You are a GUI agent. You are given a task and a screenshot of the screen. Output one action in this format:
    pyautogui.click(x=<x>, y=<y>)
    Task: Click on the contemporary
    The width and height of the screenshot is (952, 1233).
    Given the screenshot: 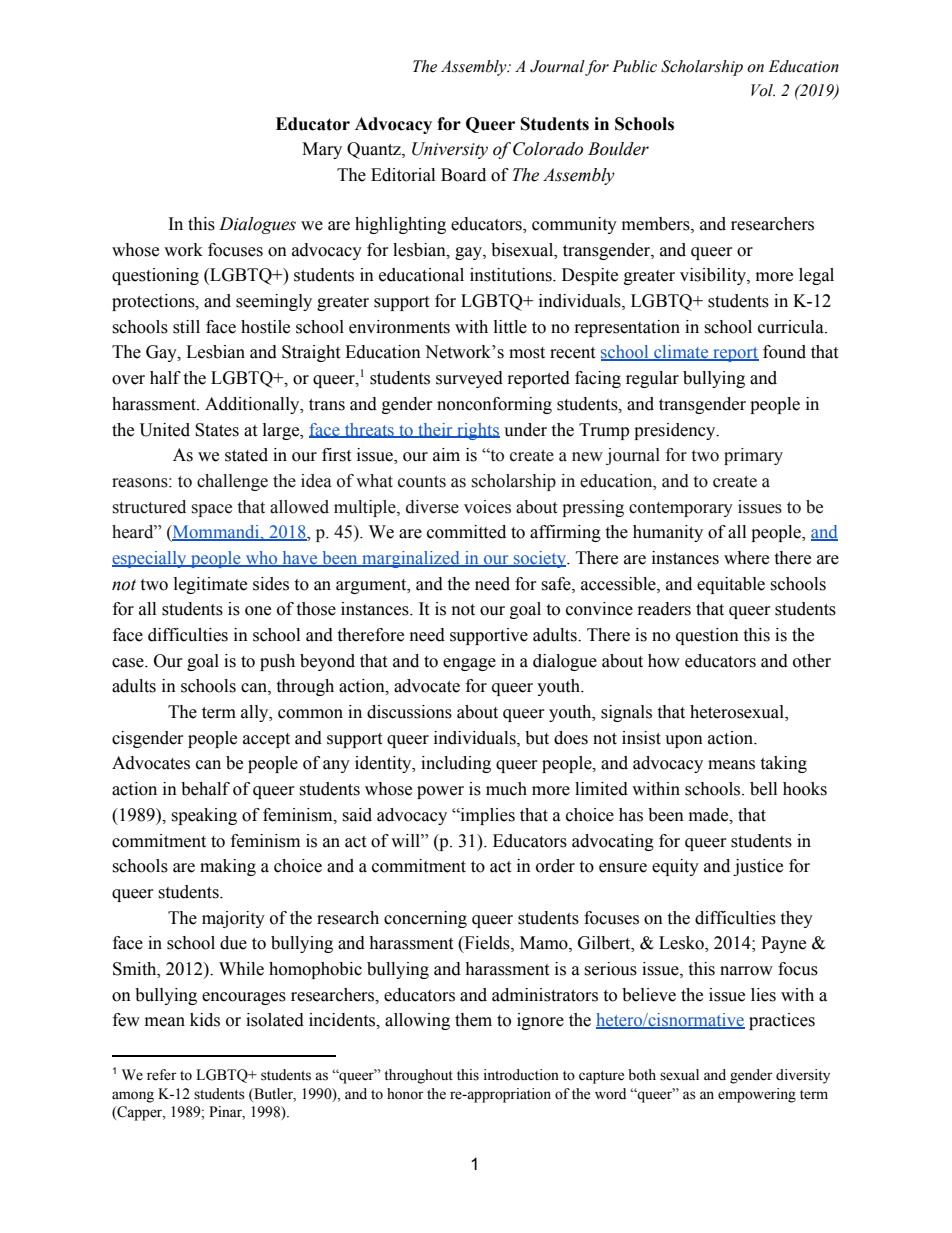 What is the action you would take?
    pyautogui.click(x=681, y=509)
